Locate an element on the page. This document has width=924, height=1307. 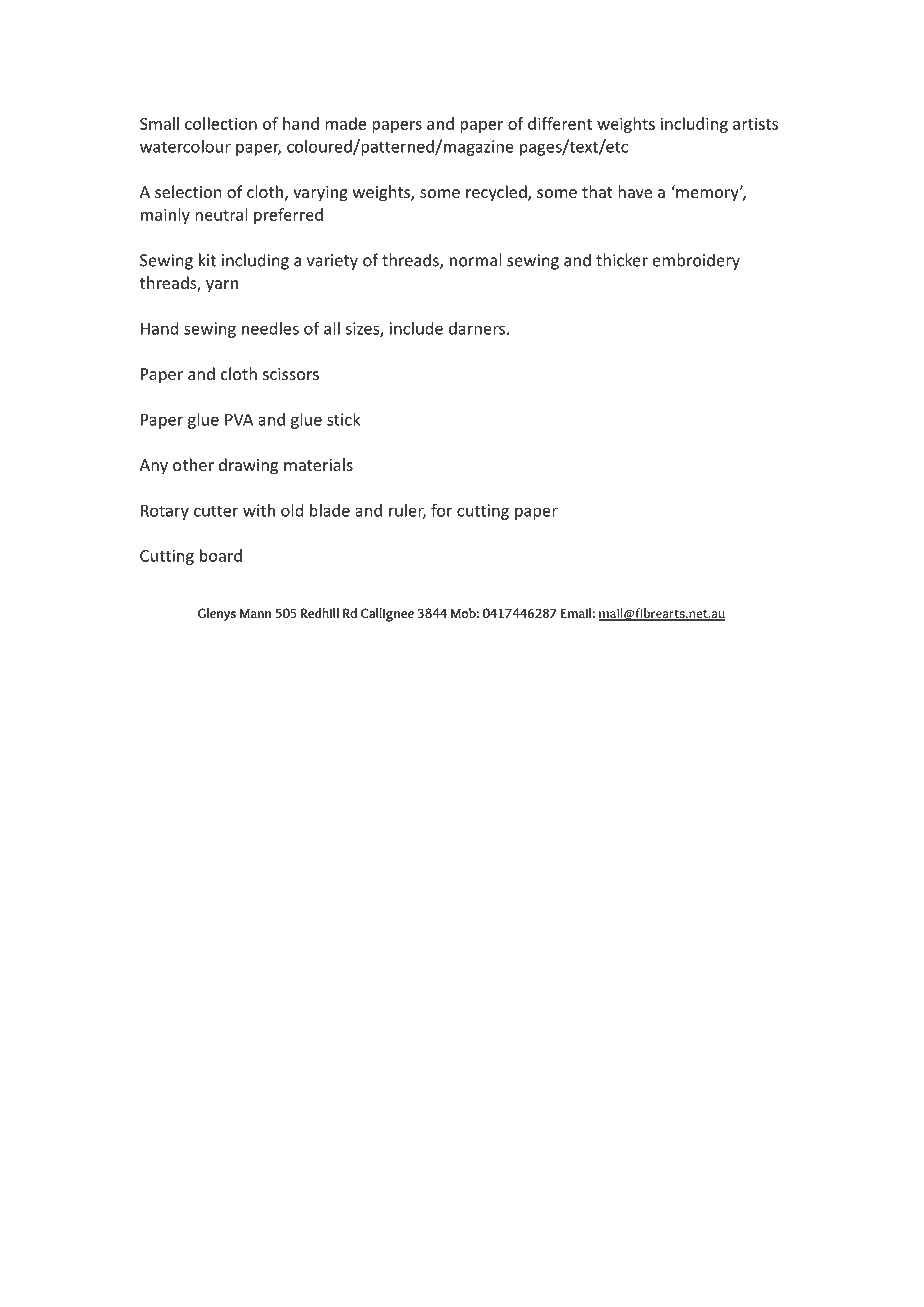
old is located at coordinates (292, 510).
